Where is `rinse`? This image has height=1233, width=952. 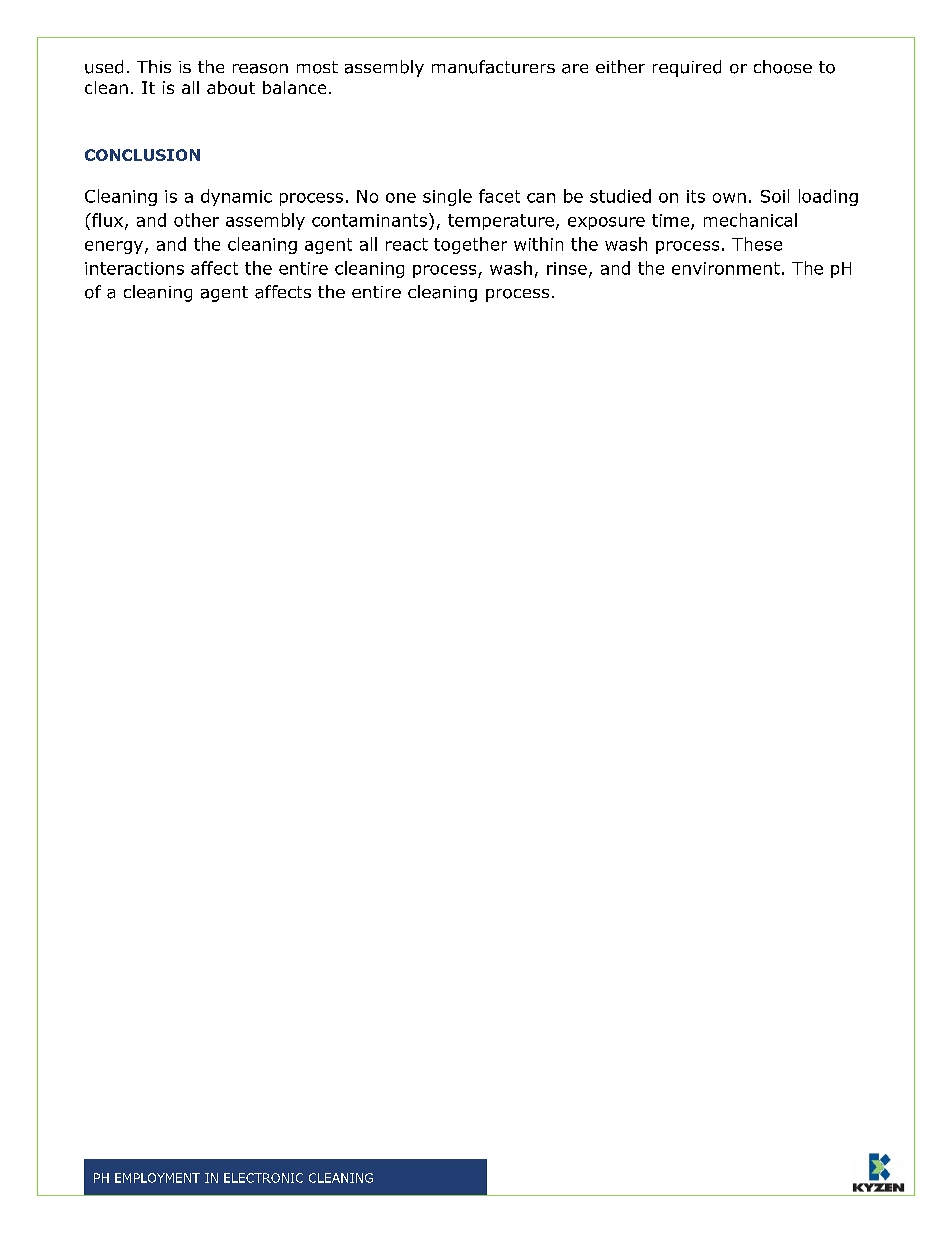 rinse is located at coordinates (567, 268).
